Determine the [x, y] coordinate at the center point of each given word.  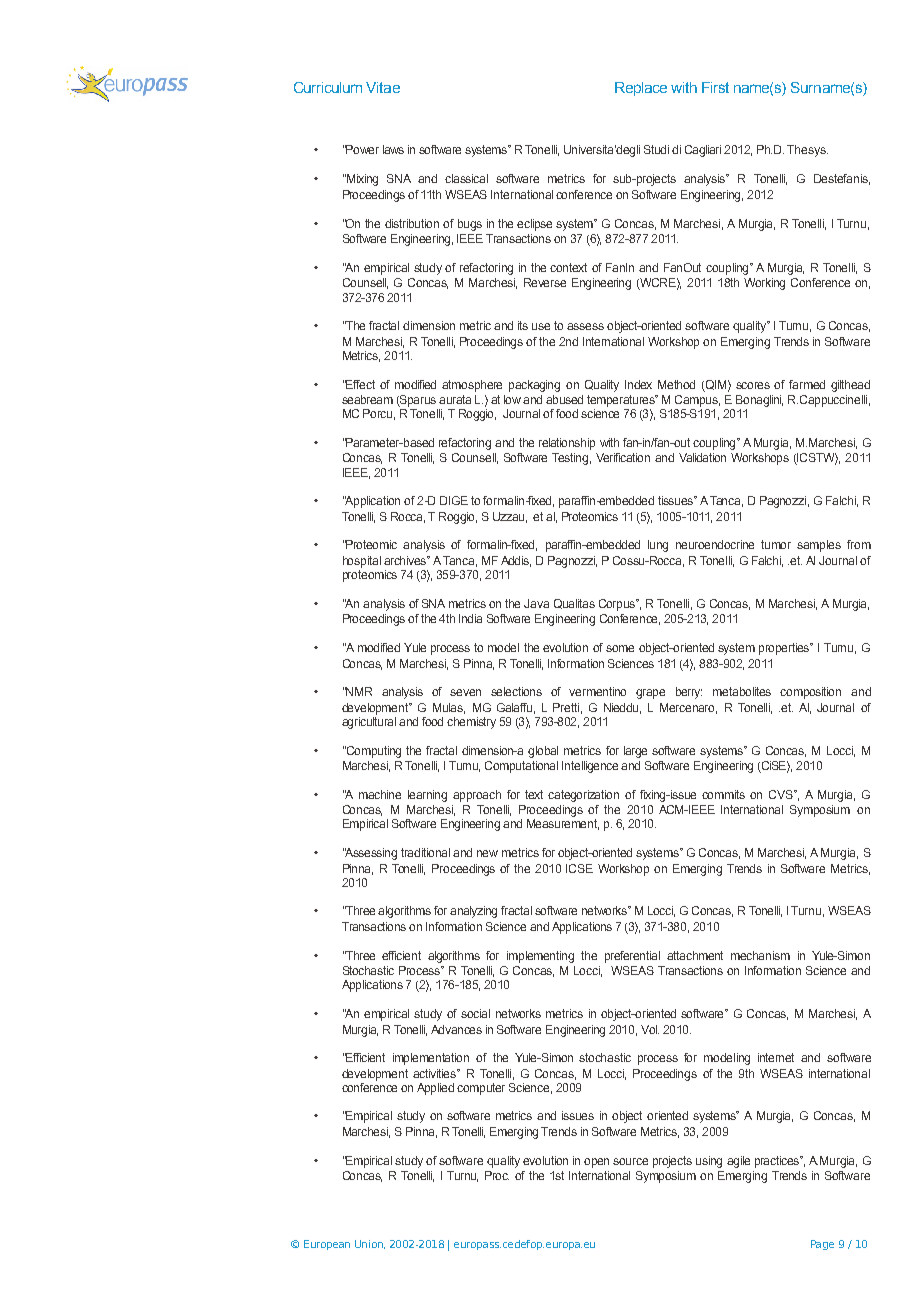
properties [785, 649]
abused [564, 399]
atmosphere [472, 386]
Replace [641, 89]
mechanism [760, 955]
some [620, 648]
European [327, 1245]
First [715, 87]
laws [393, 149]
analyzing [473, 912]
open [596, 1163]
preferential [632, 957]
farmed [807, 384]
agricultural [369, 723]
